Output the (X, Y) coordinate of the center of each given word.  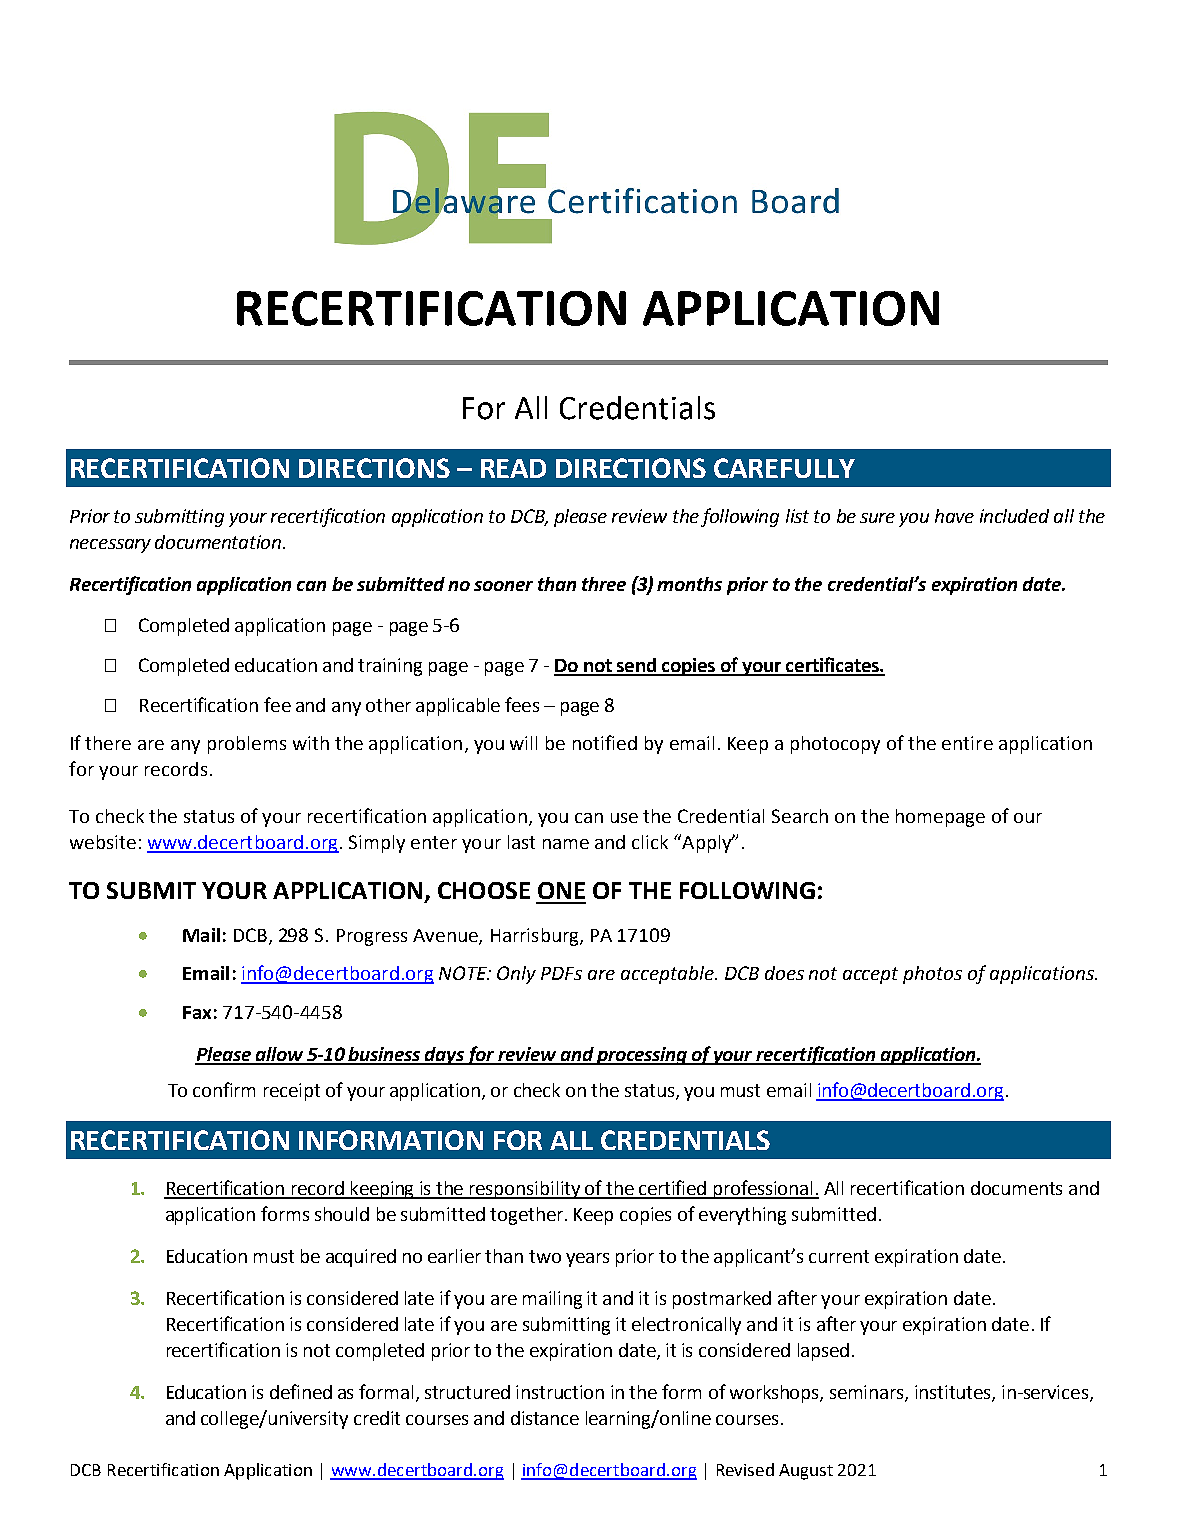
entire (967, 743)
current (839, 1256)
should (342, 1214)
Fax (197, 1012)
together (528, 1216)
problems (247, 745)
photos (932, 975)
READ (513, 468)
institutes (954, 1393)
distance (545, 1418)
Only (516, 975)
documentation (219, 542)
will (523, 743)
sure (877, 518)
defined (301, 1391)
